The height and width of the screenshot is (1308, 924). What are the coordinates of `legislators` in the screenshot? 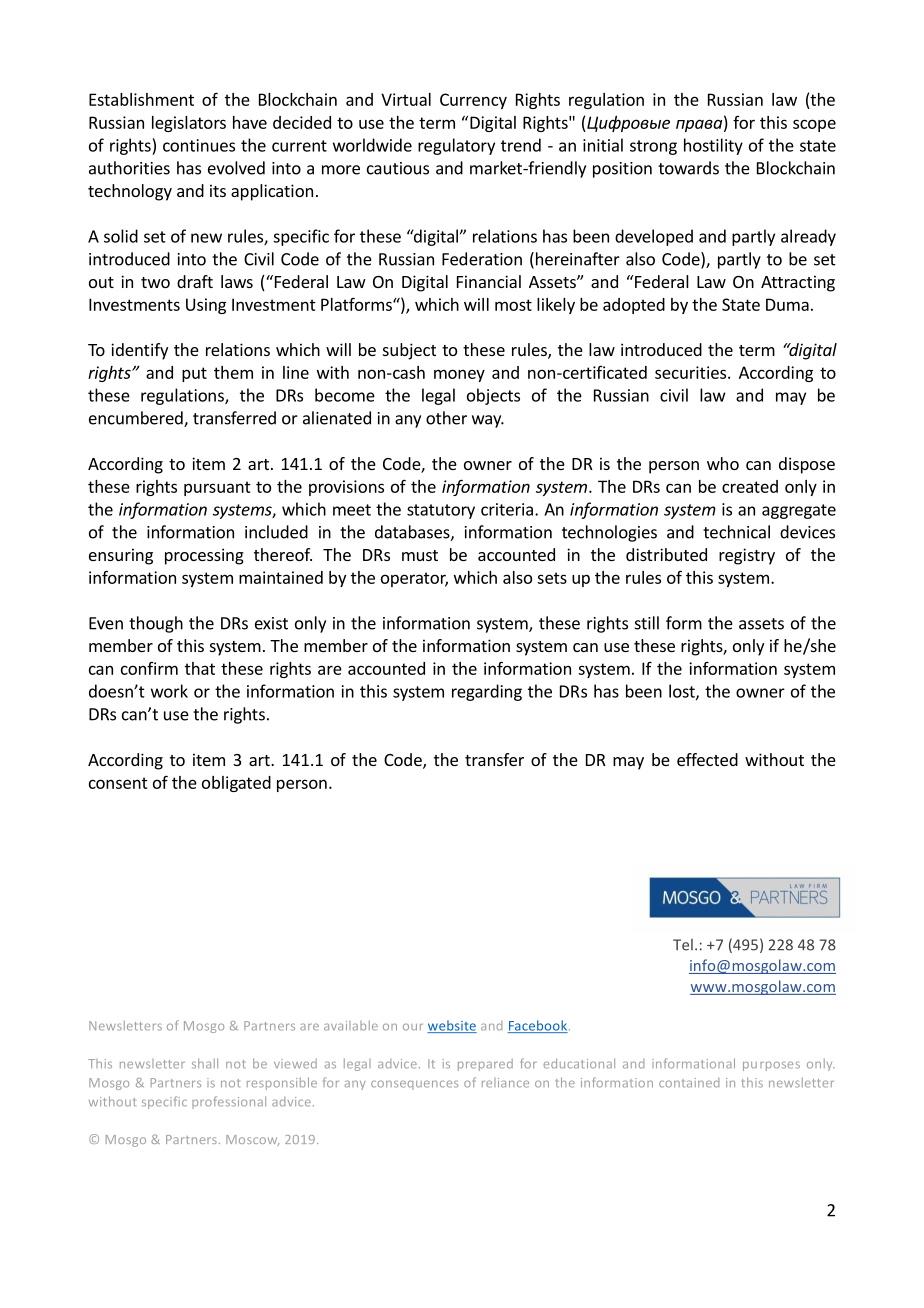 It's located at (189, 124).
